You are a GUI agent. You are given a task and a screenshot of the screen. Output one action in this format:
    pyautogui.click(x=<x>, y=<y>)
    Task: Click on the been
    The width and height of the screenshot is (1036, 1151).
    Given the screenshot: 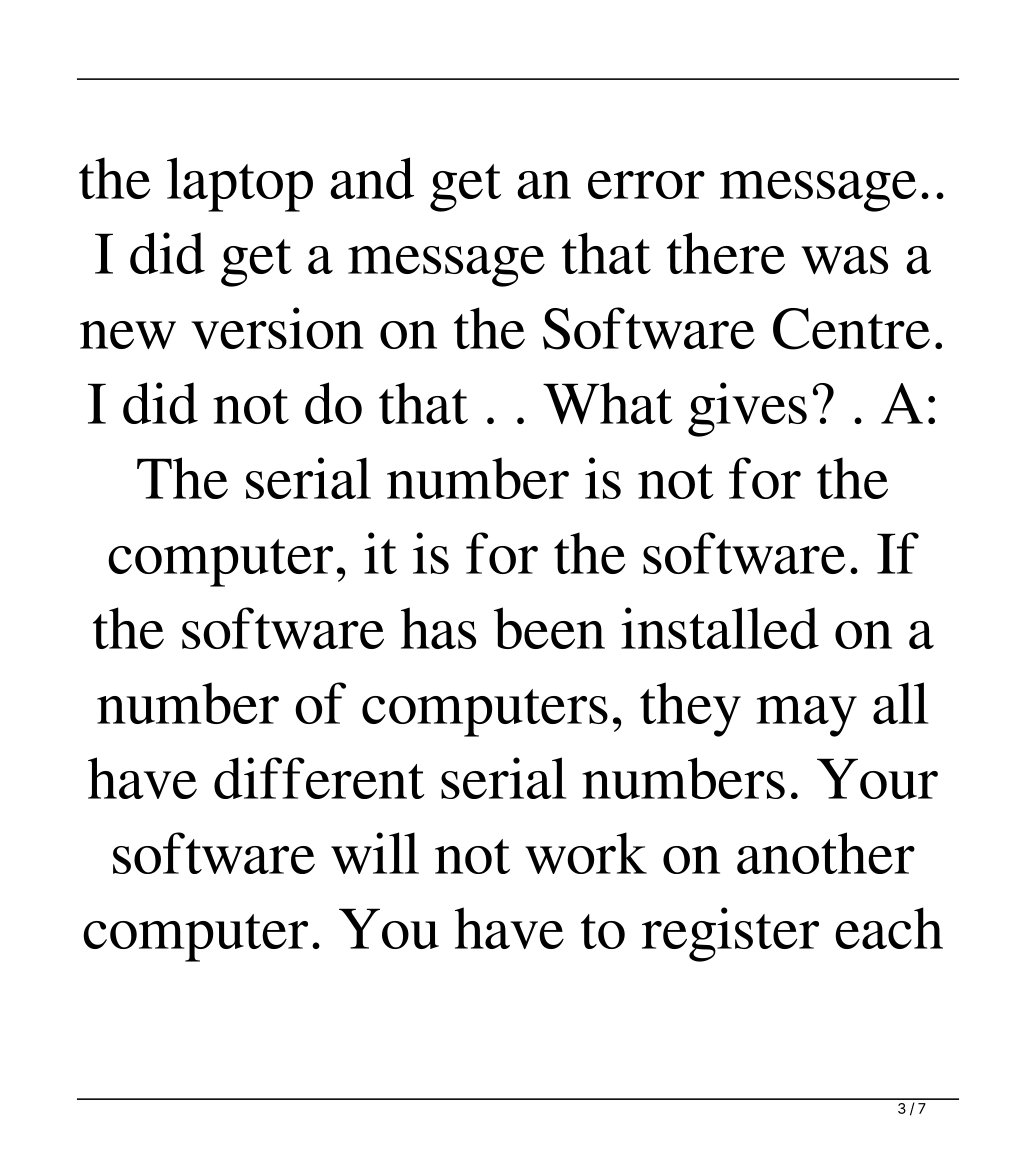 What is the action you would take?
    pyautogui.click(x=549, y=628)
